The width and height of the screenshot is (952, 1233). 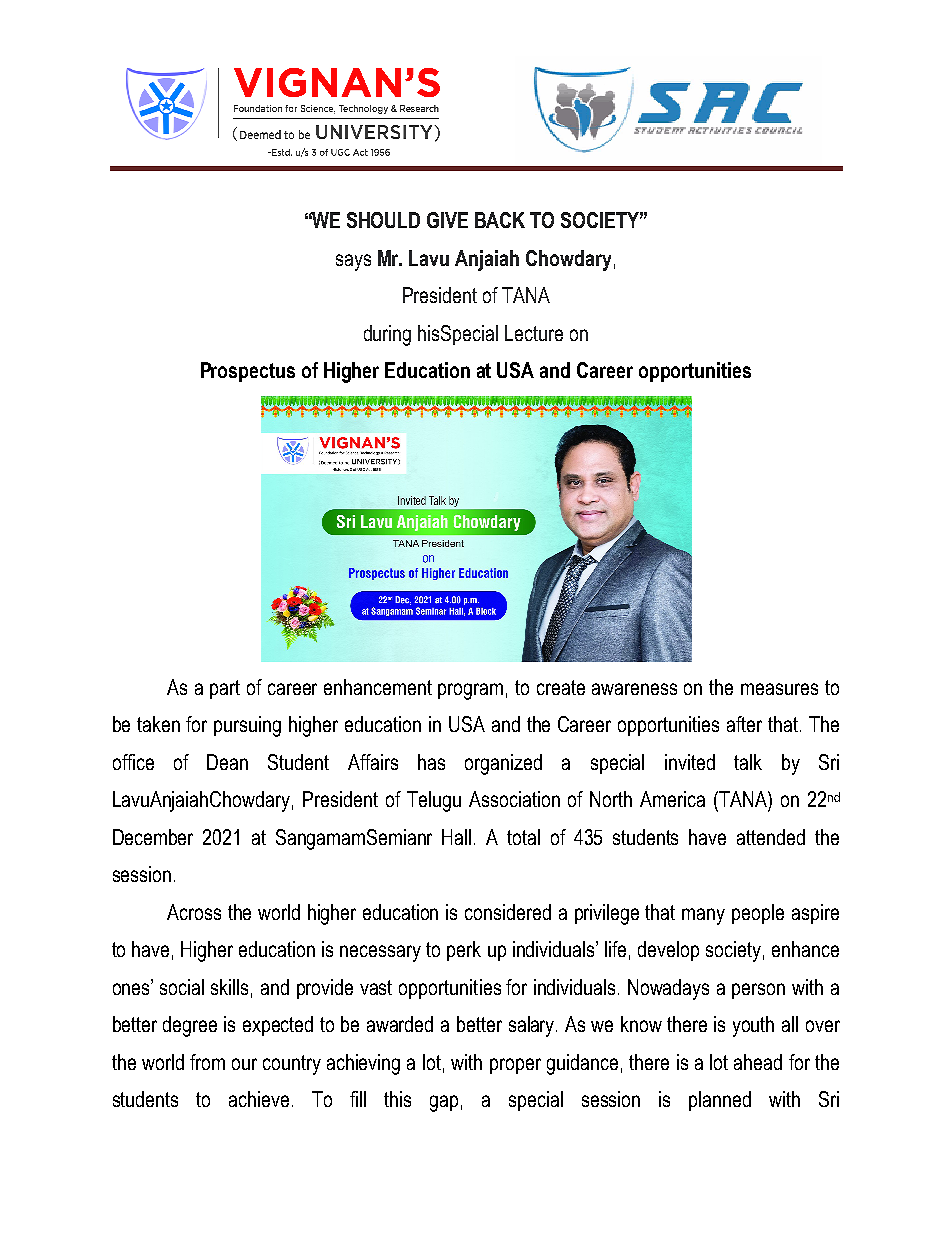 What do you see at coordinates (248, 372) in the screenshot?
I see `Prospectus` at bounding box center [248, 372].
